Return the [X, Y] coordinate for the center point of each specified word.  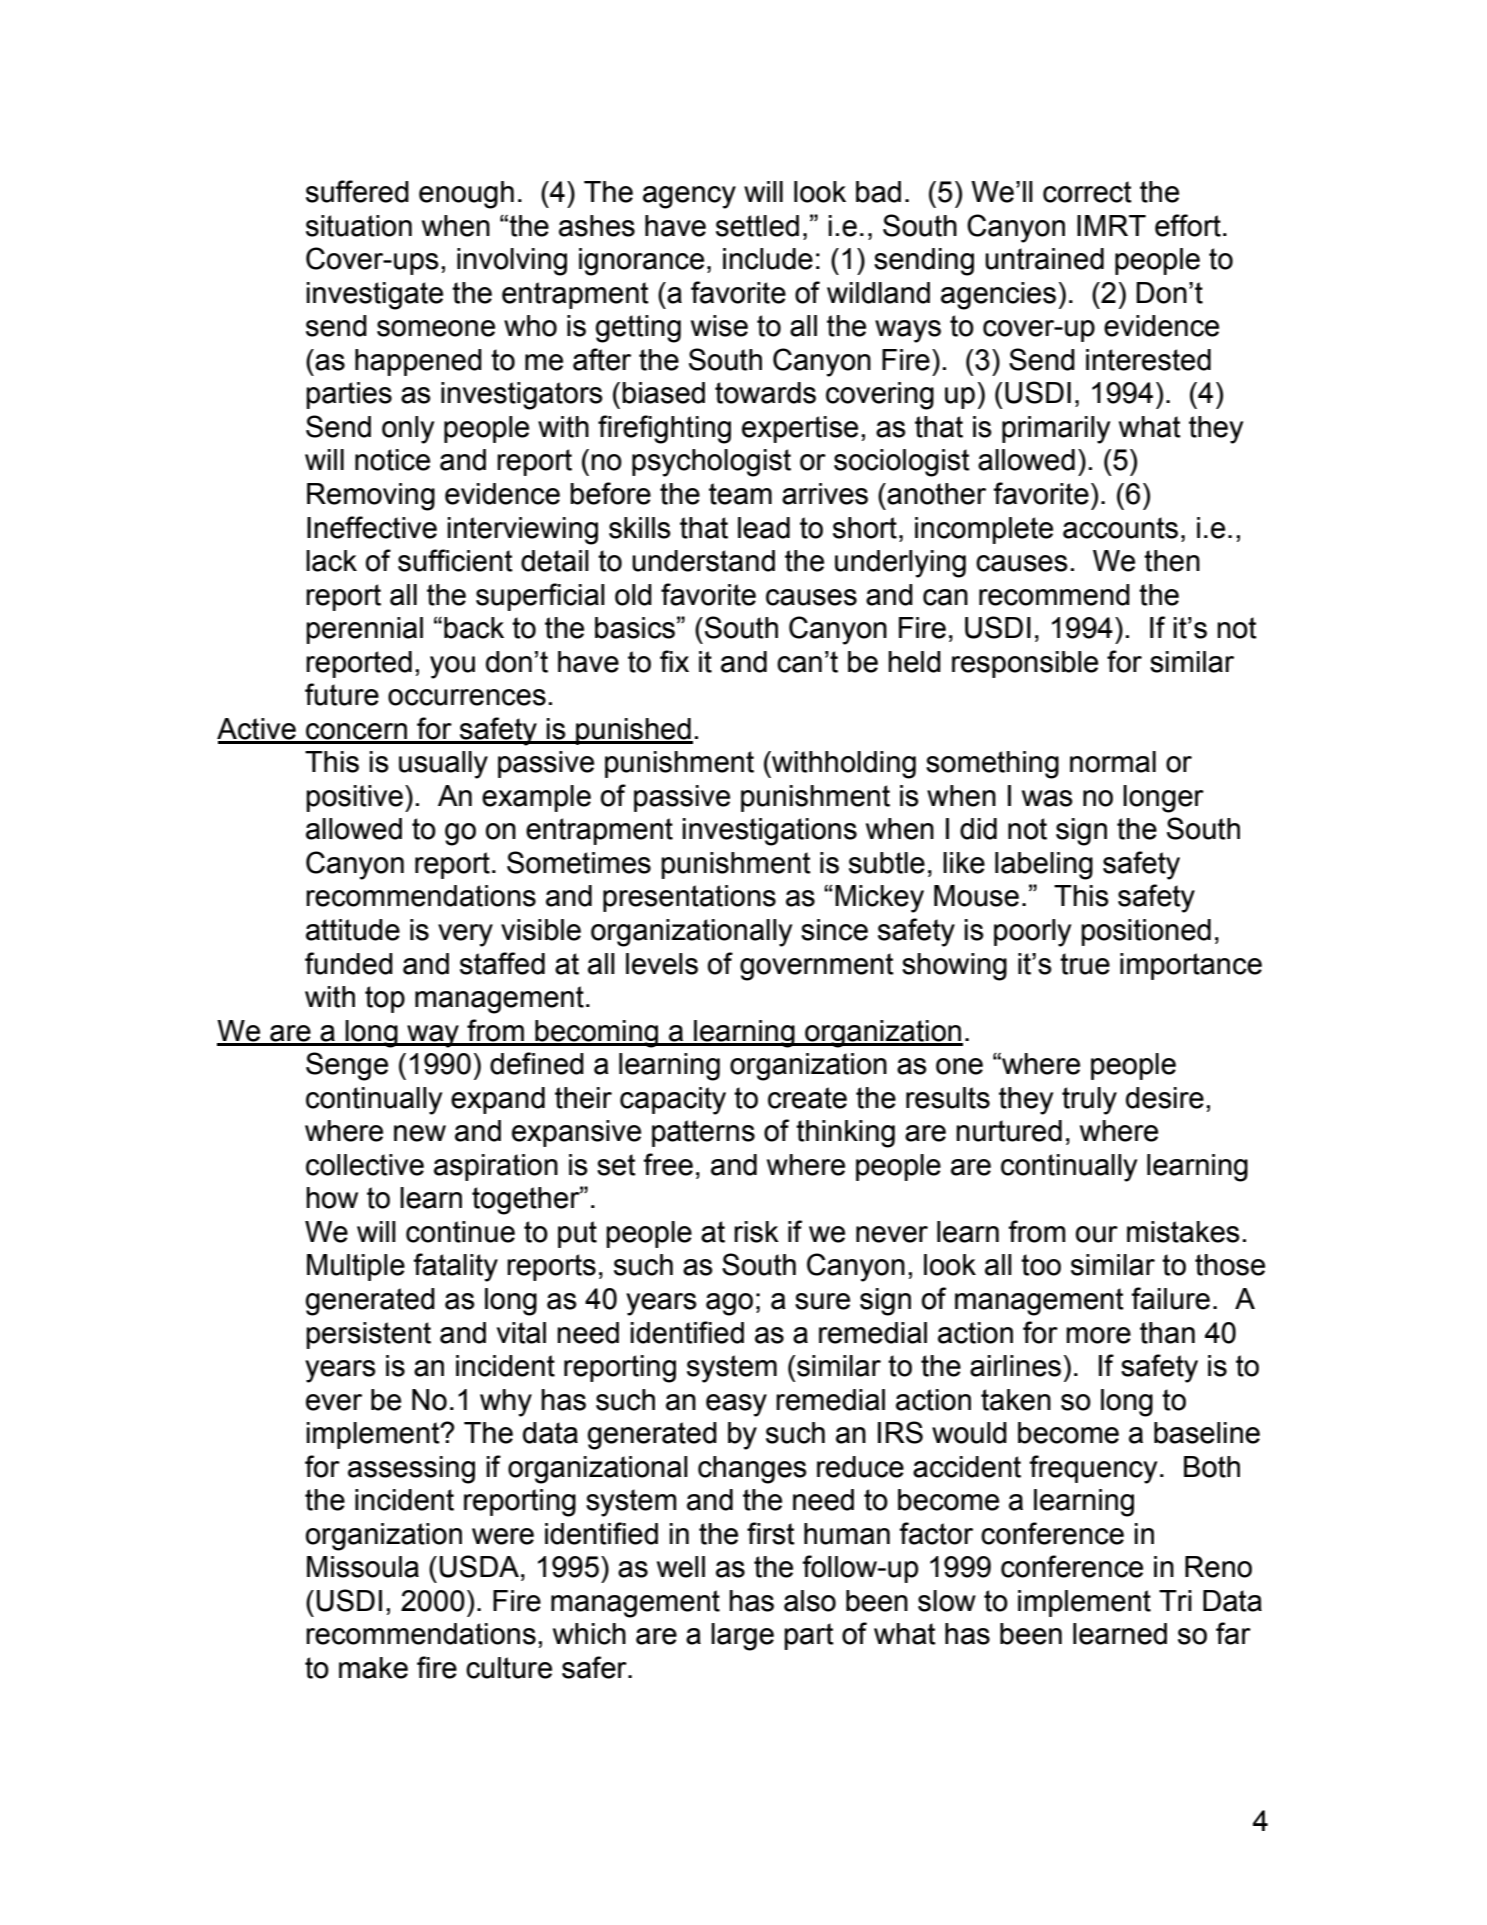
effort [1188, 225]
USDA [479, 1566]
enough [466, 195]
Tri [1175, 1600]
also [810, 1601]
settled [757, 226]
